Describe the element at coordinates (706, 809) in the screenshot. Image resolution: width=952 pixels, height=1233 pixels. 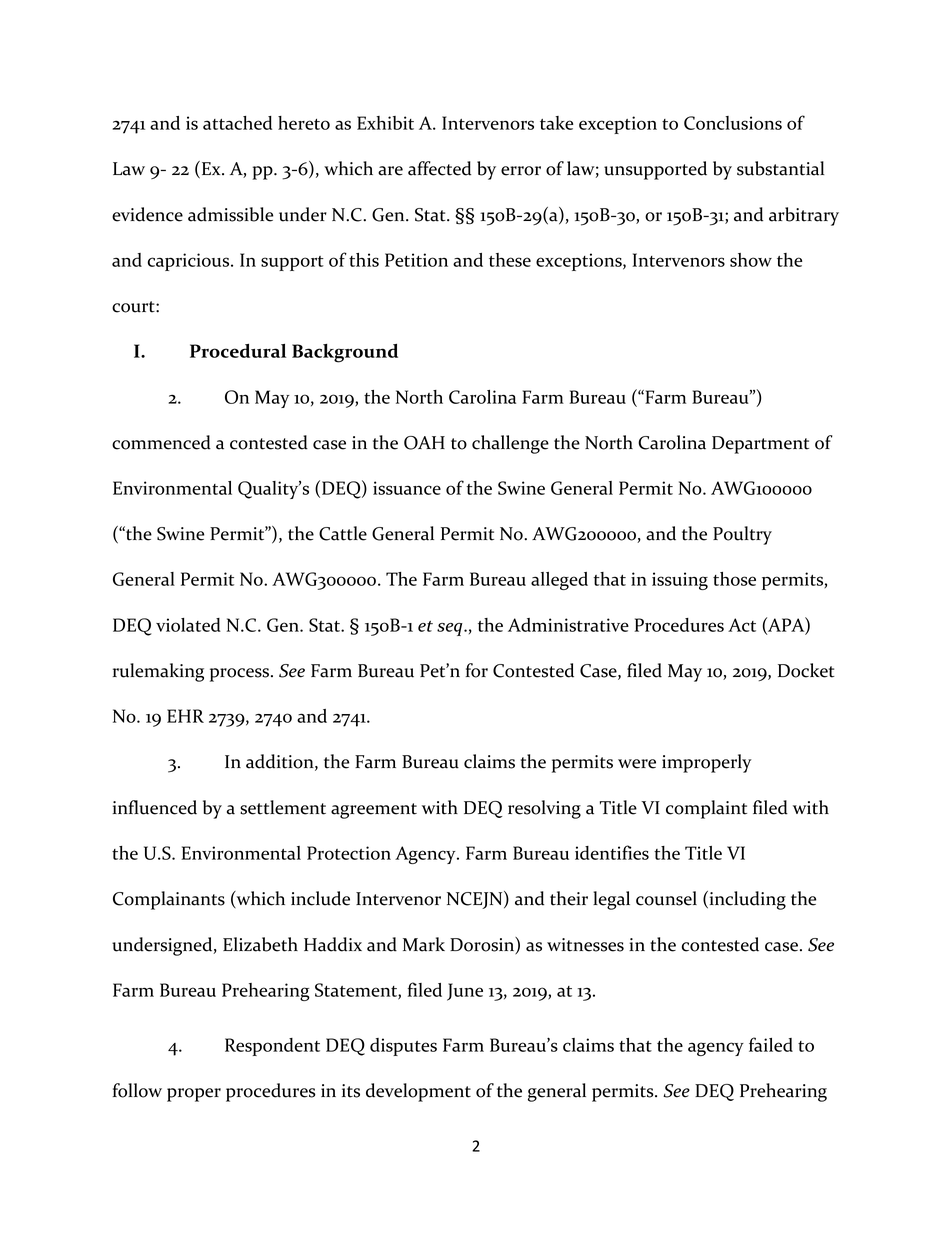
I see `complaint` at that location.
